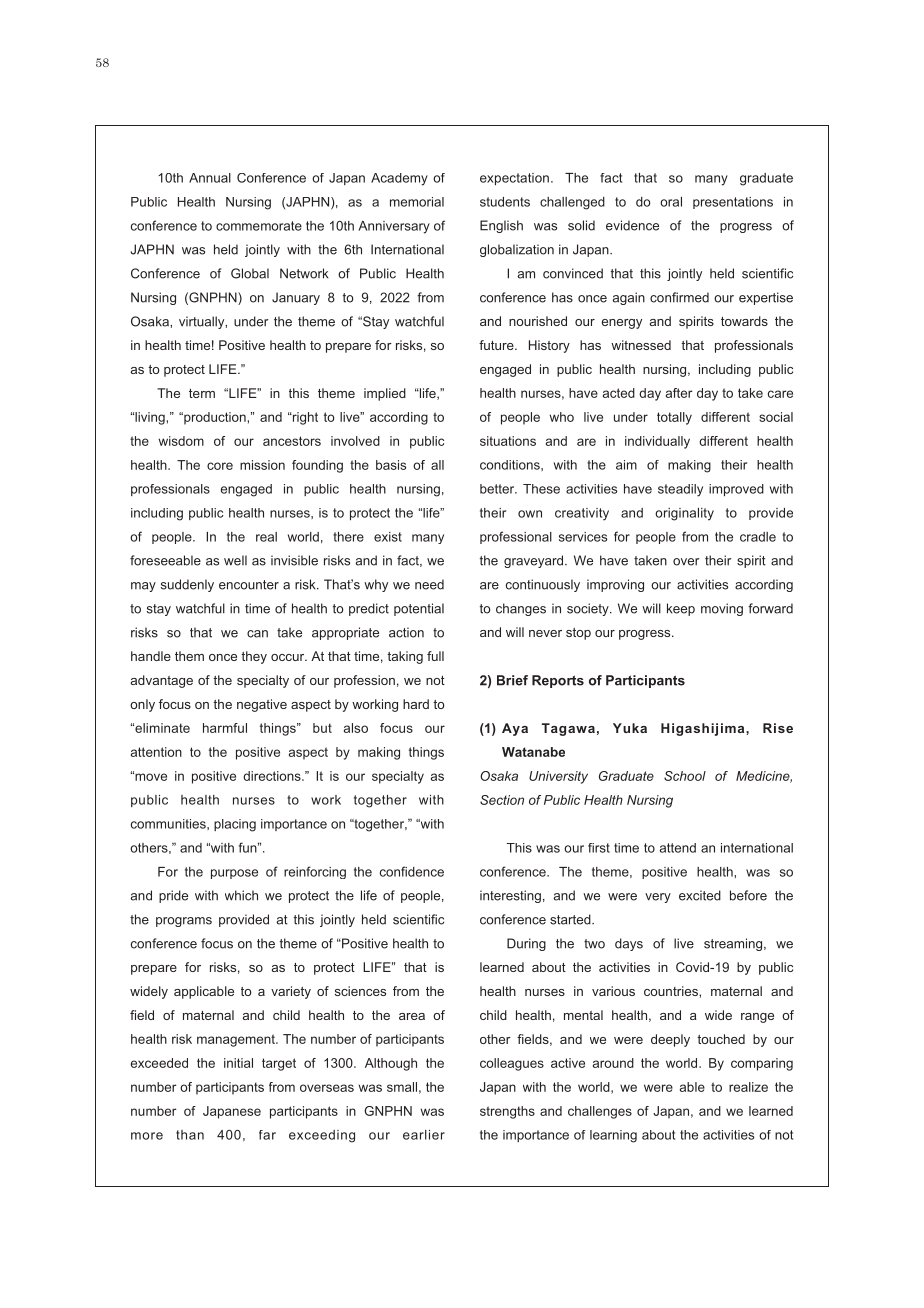  Describe the element at coordinates (435, 656) in the page. I see `full` at that location.
